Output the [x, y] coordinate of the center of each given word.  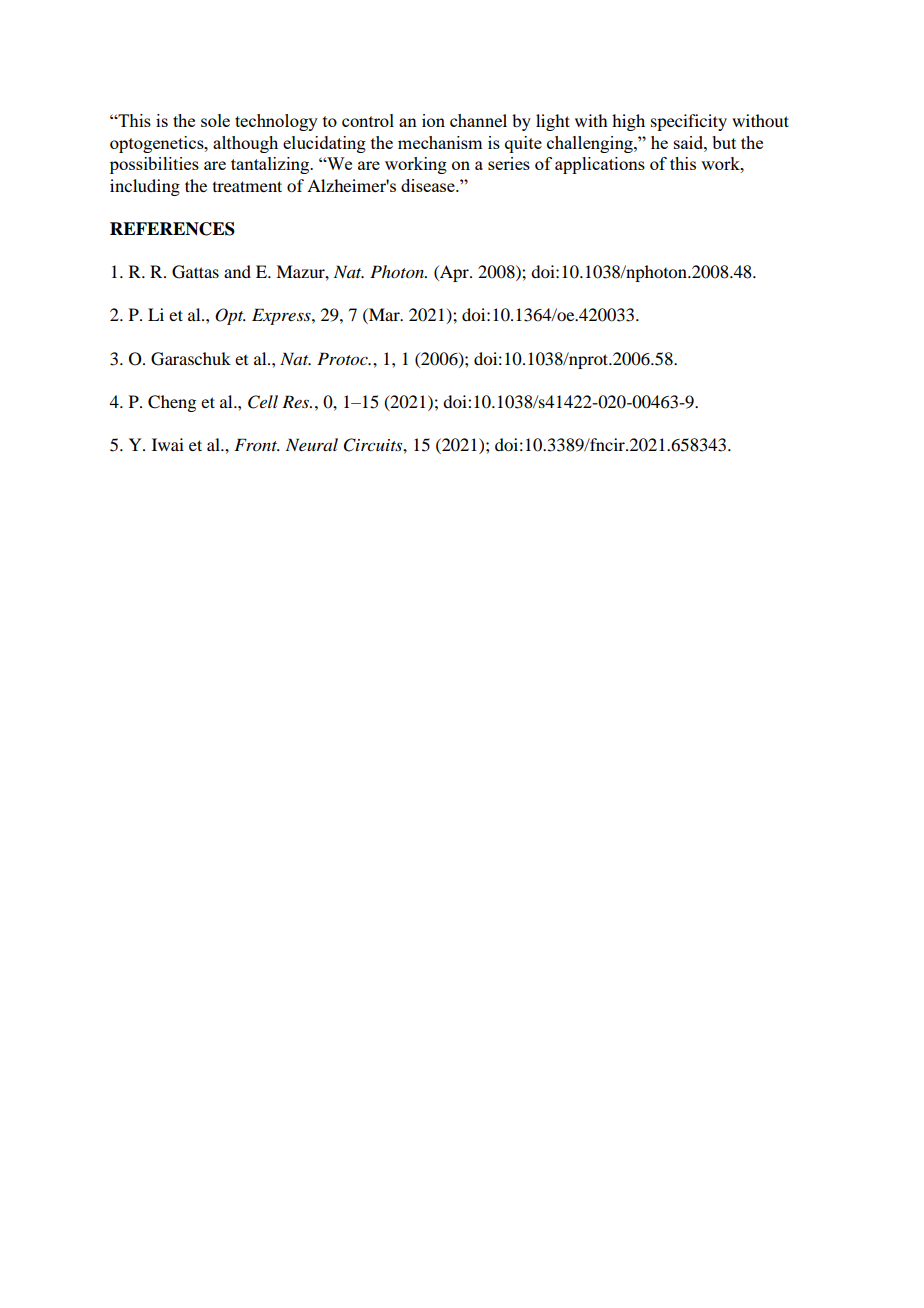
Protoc [343, 359]
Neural [312, 444]
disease [429, 185]
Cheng [172, 403]
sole [215, 120]
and [237, 271]
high [628, 122]
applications [600, 165]
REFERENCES [172, 229]
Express [282, 316]
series [509, 163]
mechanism [440, 142]
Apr [454, 273]
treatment [247, 186]
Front [257, 444]
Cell [263, 402]
